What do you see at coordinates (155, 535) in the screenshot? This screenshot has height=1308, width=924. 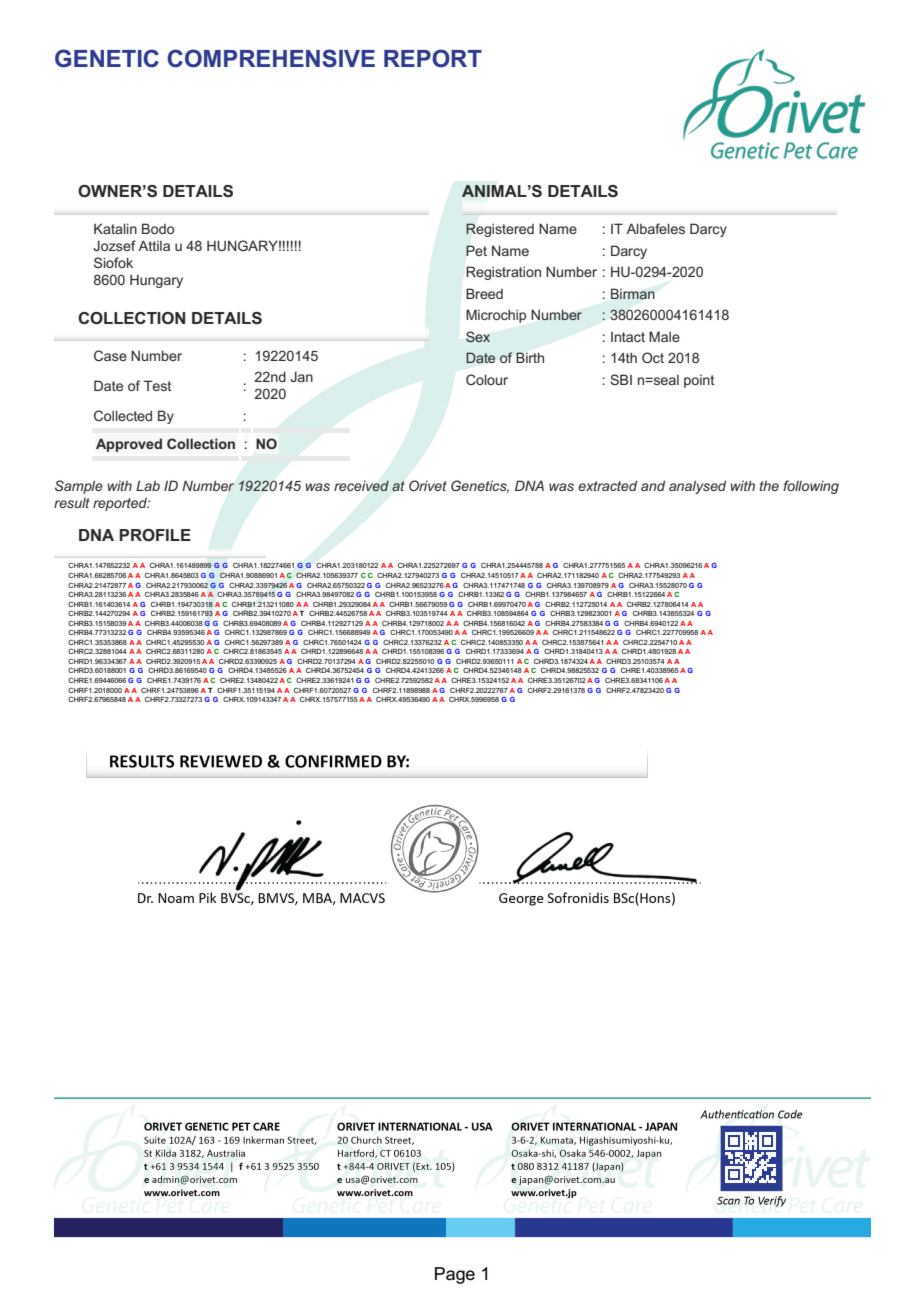 I see `PROFILE` at bounding box center [155, 535].
